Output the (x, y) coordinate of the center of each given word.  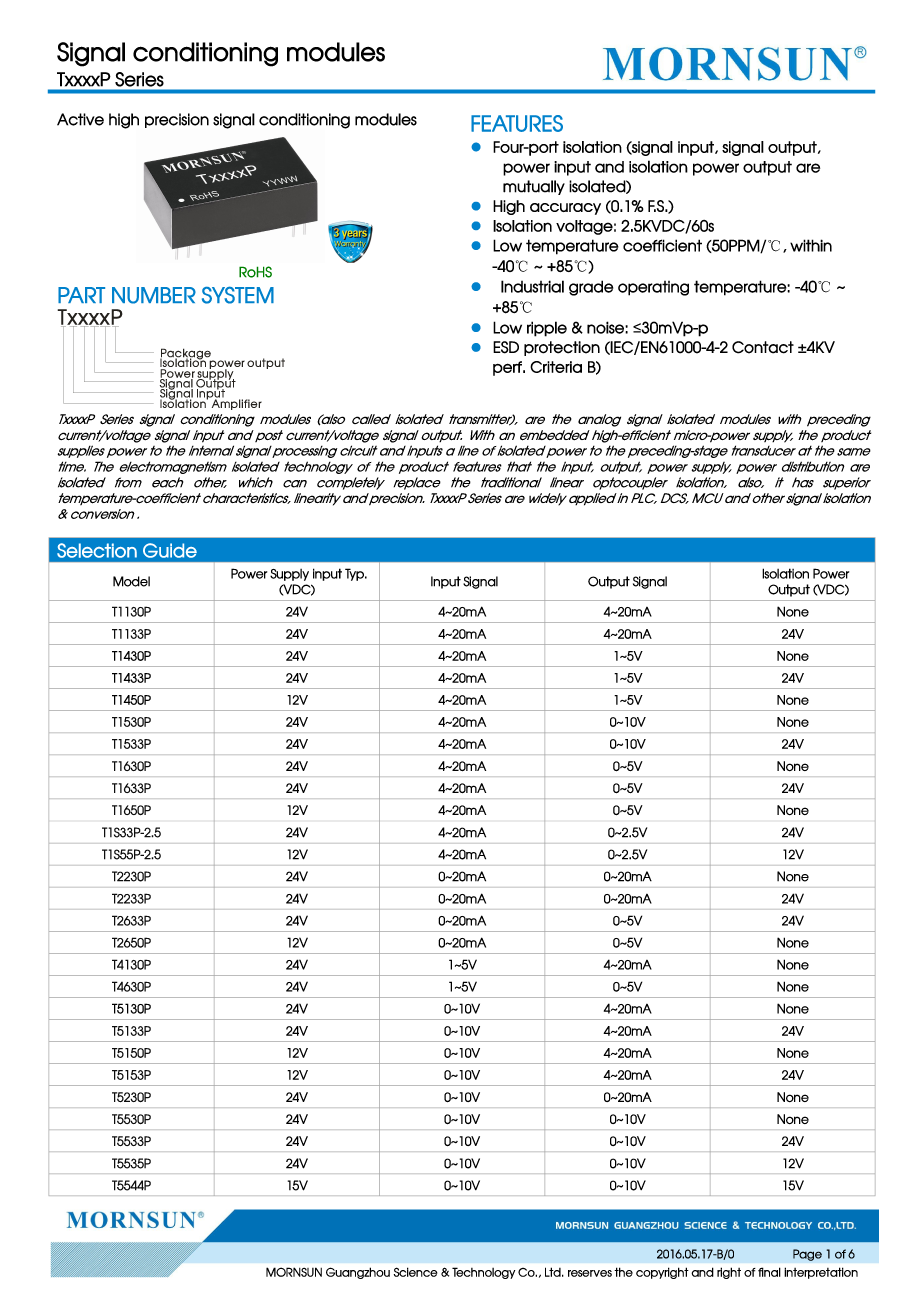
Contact (763, 347)
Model (131, 581)
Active (80, 119)
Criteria (556, 367)
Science (415, 1272)
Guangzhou (358, 1273)
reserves (590, 1273)
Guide (170, 550)
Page (807, 1255)
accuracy (565, 209)
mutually (534, 187)
